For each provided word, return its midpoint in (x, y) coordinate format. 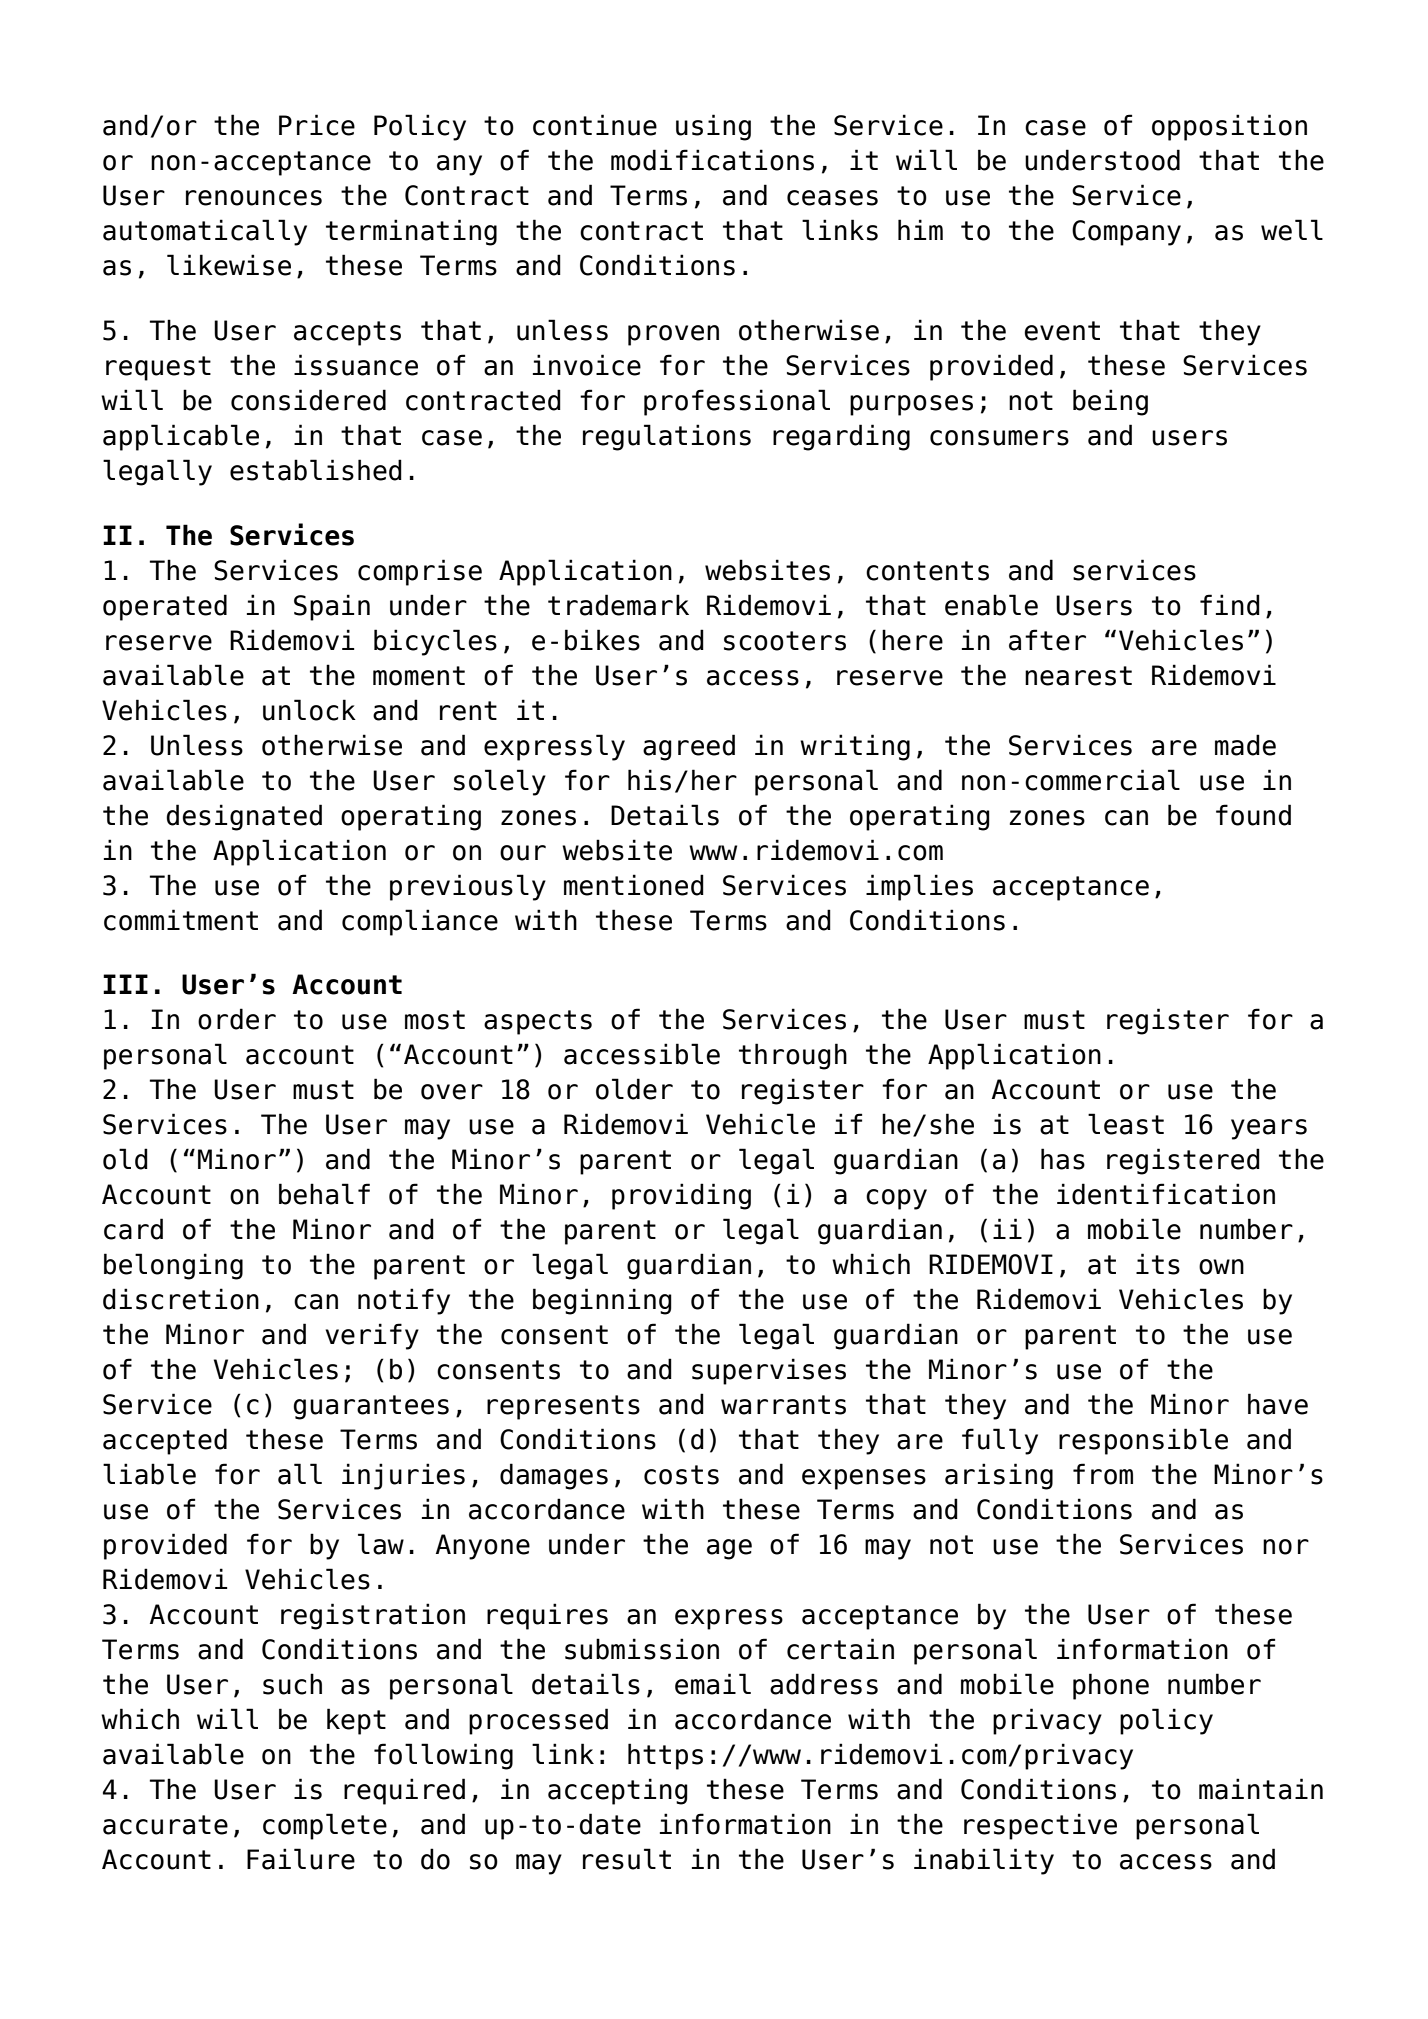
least (1126, 1124)
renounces (254, 198)
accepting (618, 1791)
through (793, 1056)
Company (1126, 233)
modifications (712, 160)
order (237, 1019)
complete (325, 1826)
